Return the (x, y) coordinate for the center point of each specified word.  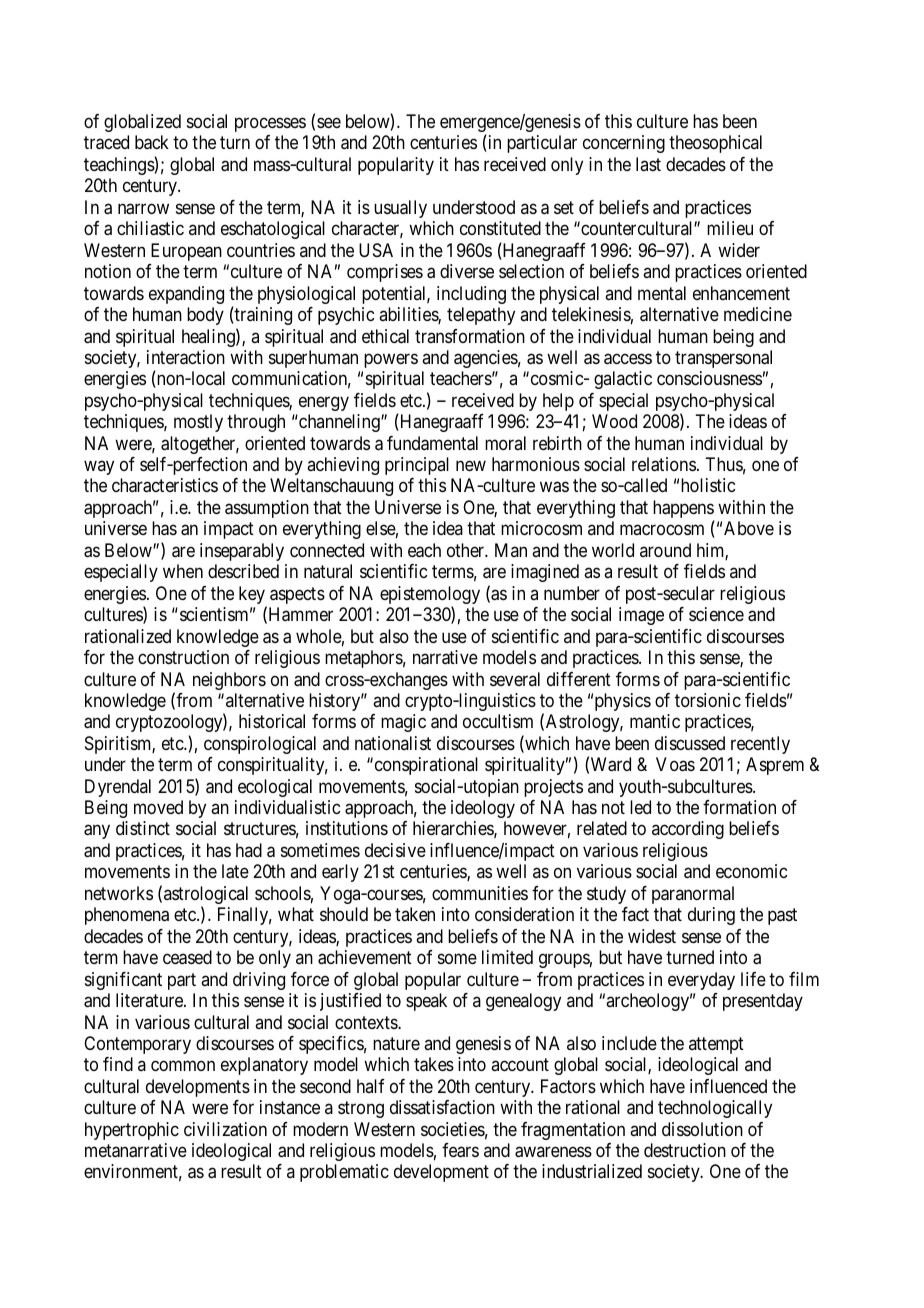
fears (460, 1150)
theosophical (715, 144)
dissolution (702, 1129)
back (152, 142)
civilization (225, 1129)
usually (400, 209)
